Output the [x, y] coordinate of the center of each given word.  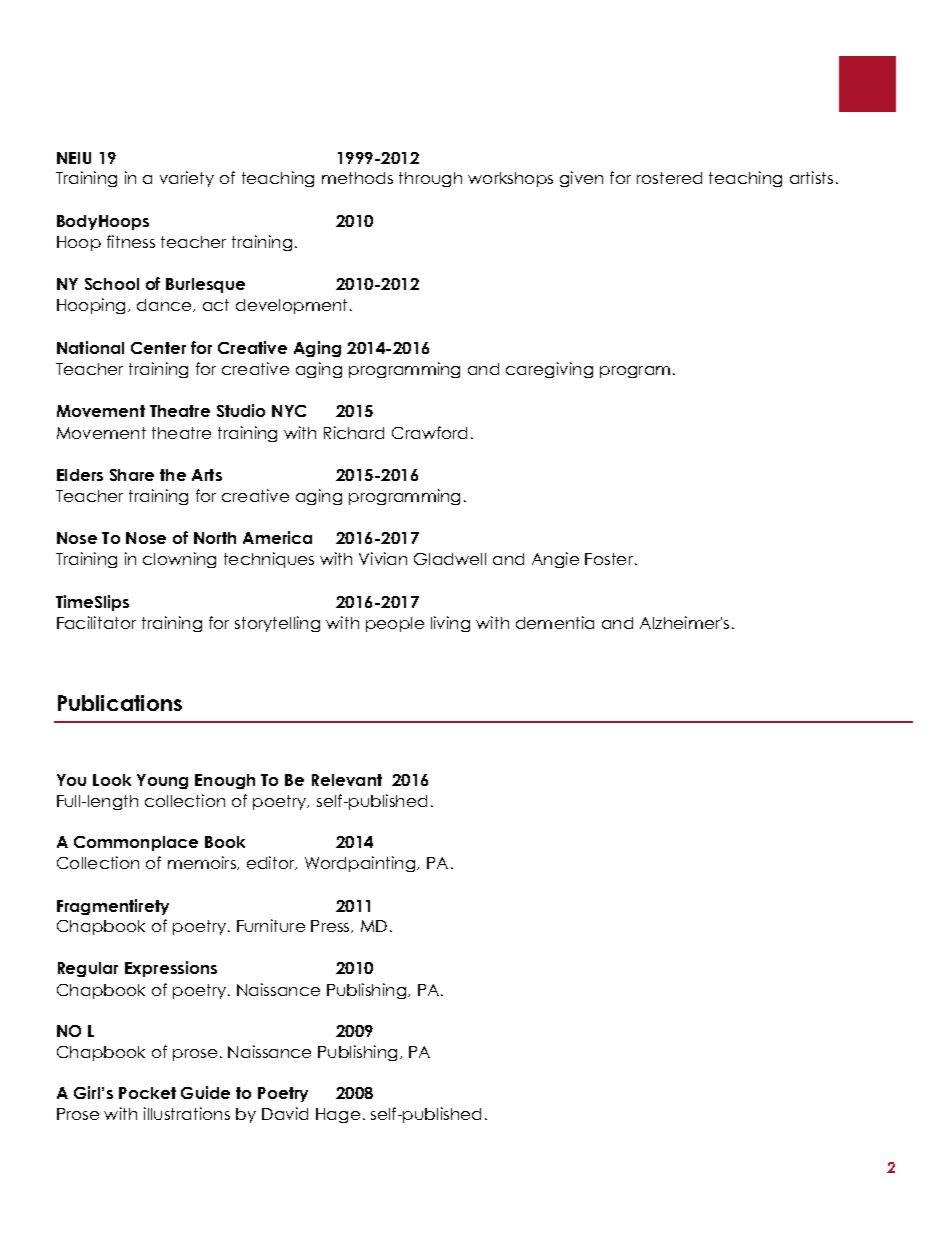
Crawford [429, 432]
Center [158, 348]
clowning [179, 560]
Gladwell [450, 559]
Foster [610, 559]
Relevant [347, 780]
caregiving [549, 370]
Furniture [271, 925]
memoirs [203, 863]
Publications [120, 703]
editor [272, 863]
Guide [205, 1092]
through [430, 179]
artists [811, 177]
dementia [555, 622]
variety [187, 179]
